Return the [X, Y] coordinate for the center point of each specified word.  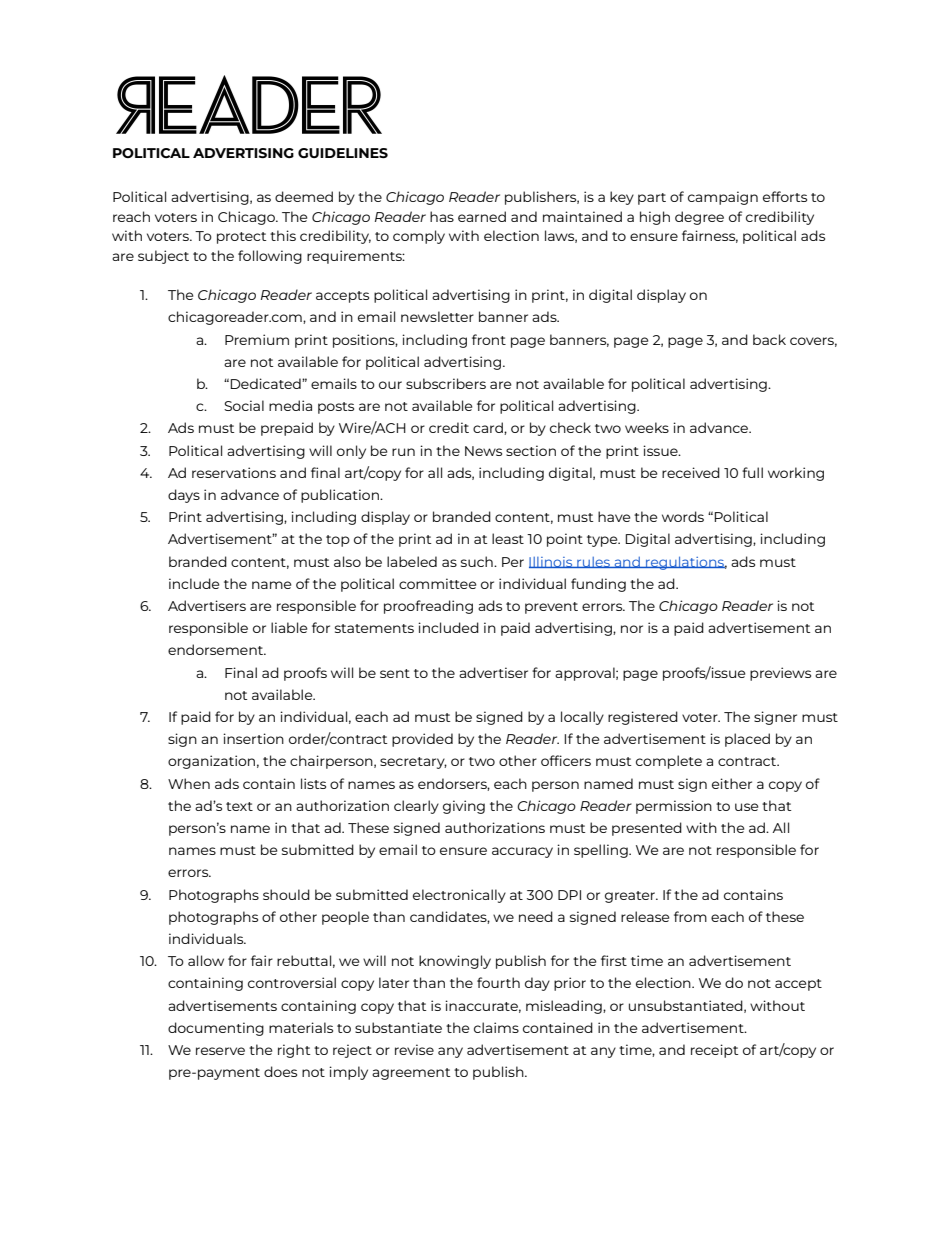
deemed [304, 196]
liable [289, 627]
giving [464, 807]
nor [632, 629]
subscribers [446, 383]
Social [244, 405]
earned [482, 216]
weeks [647, 427]
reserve [220, 1051]
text [239, 806]
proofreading [428, 607]
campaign [723, 198]
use [746, 807]
